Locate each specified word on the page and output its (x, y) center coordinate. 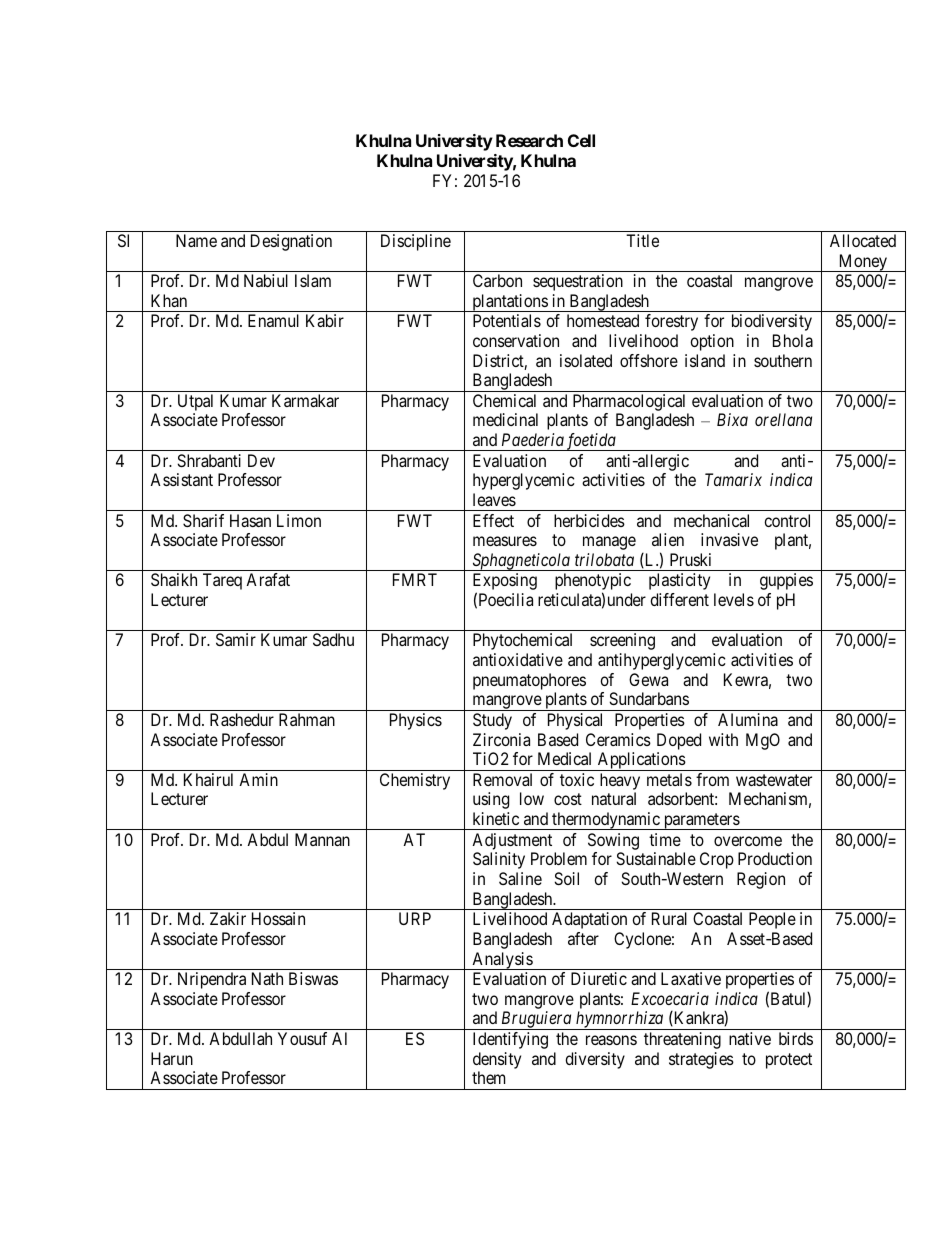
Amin (258, 779)
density (497, 1060)
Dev (261, 460)
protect (789, 1061)
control (787, 520)
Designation (291, 242)
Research (529, 140)
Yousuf (302, 1038)
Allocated (863, 240)
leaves (494, 499)
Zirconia (501, 739)
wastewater (774, 780)
